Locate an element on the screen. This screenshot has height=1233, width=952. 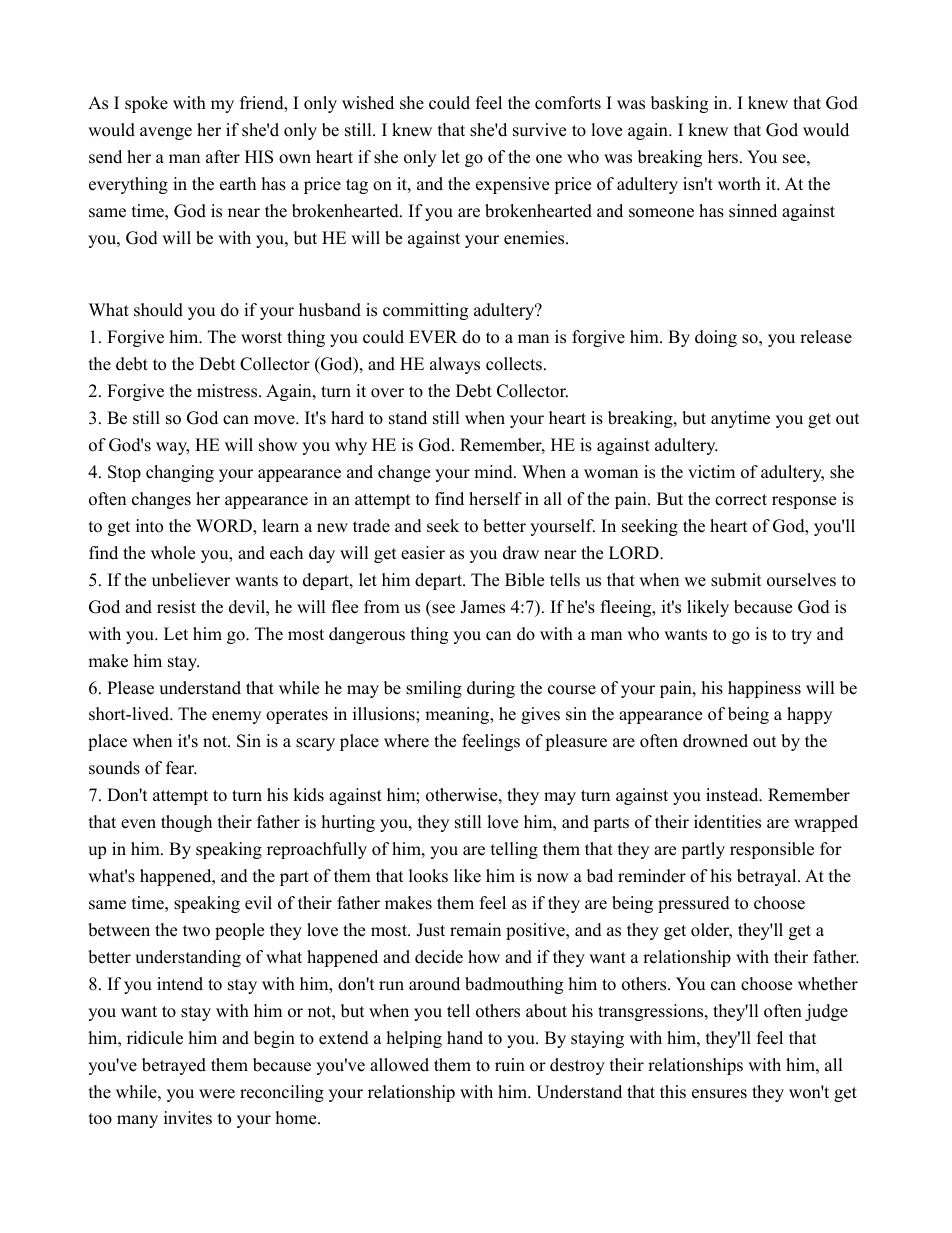
remain is located at coordinates (475, 930).
